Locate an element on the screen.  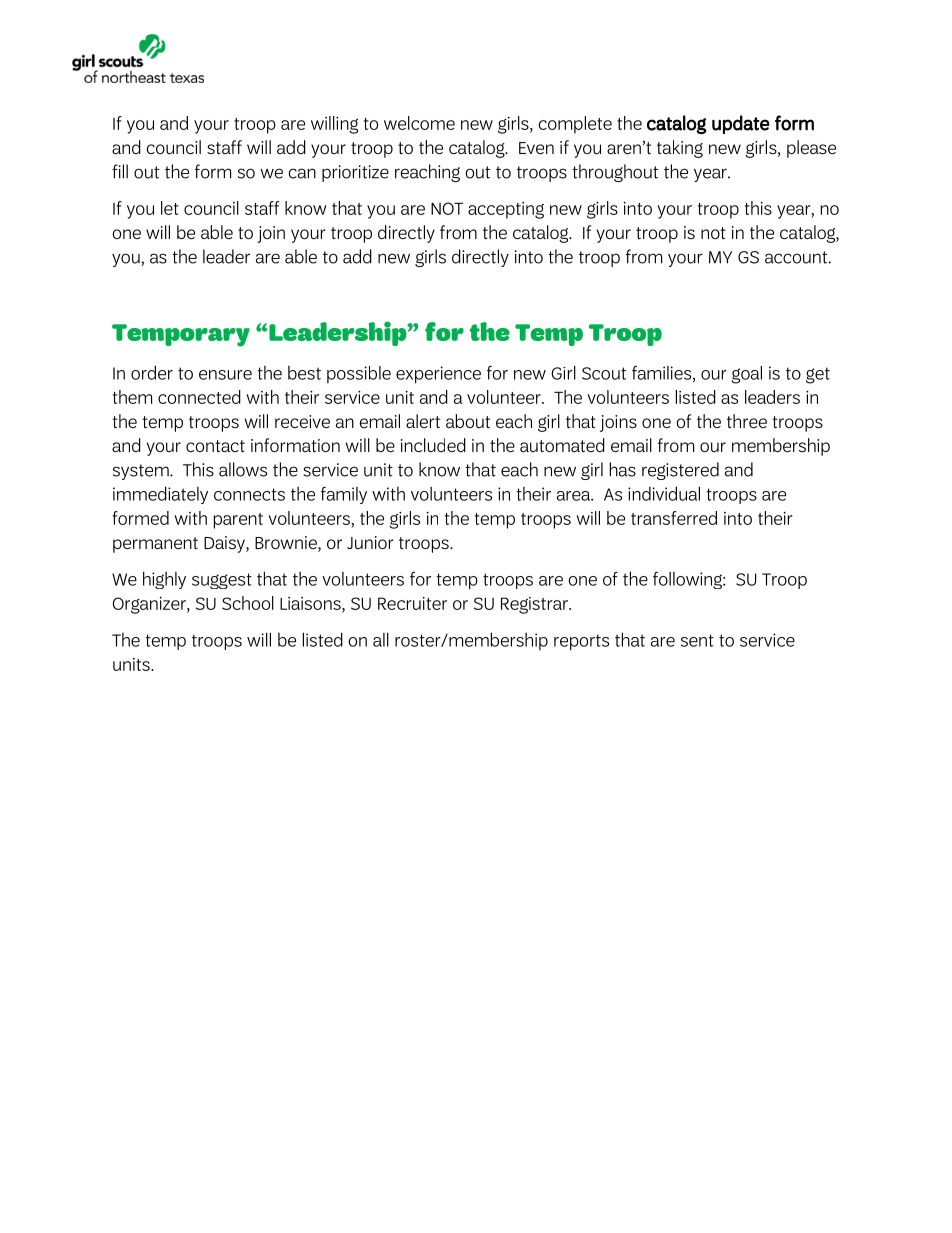
School is located at coordinates (248, 603).
